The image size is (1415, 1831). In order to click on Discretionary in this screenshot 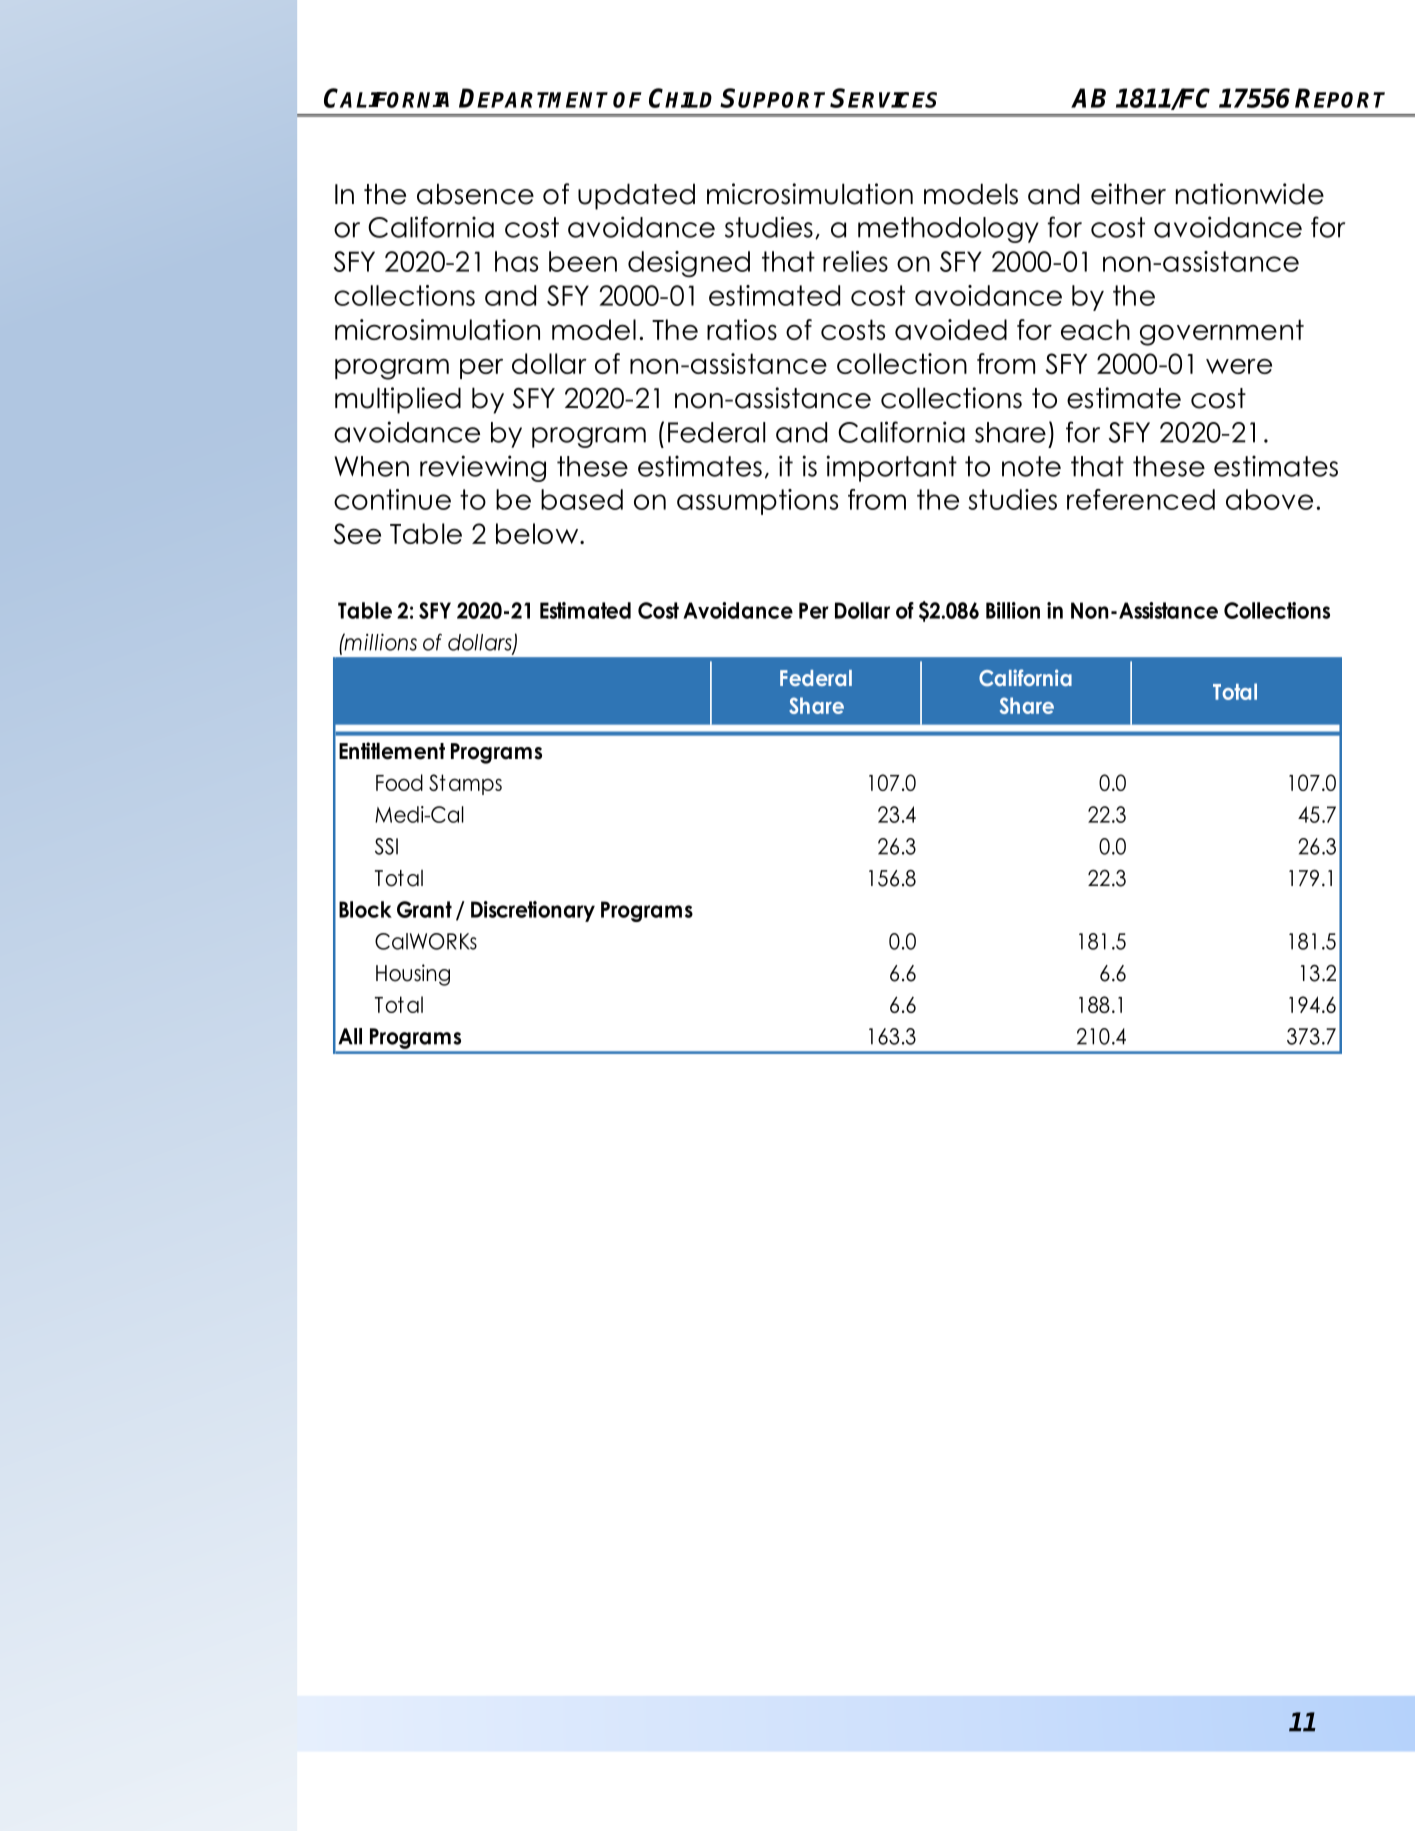, I will do `click(533, 911)`.
